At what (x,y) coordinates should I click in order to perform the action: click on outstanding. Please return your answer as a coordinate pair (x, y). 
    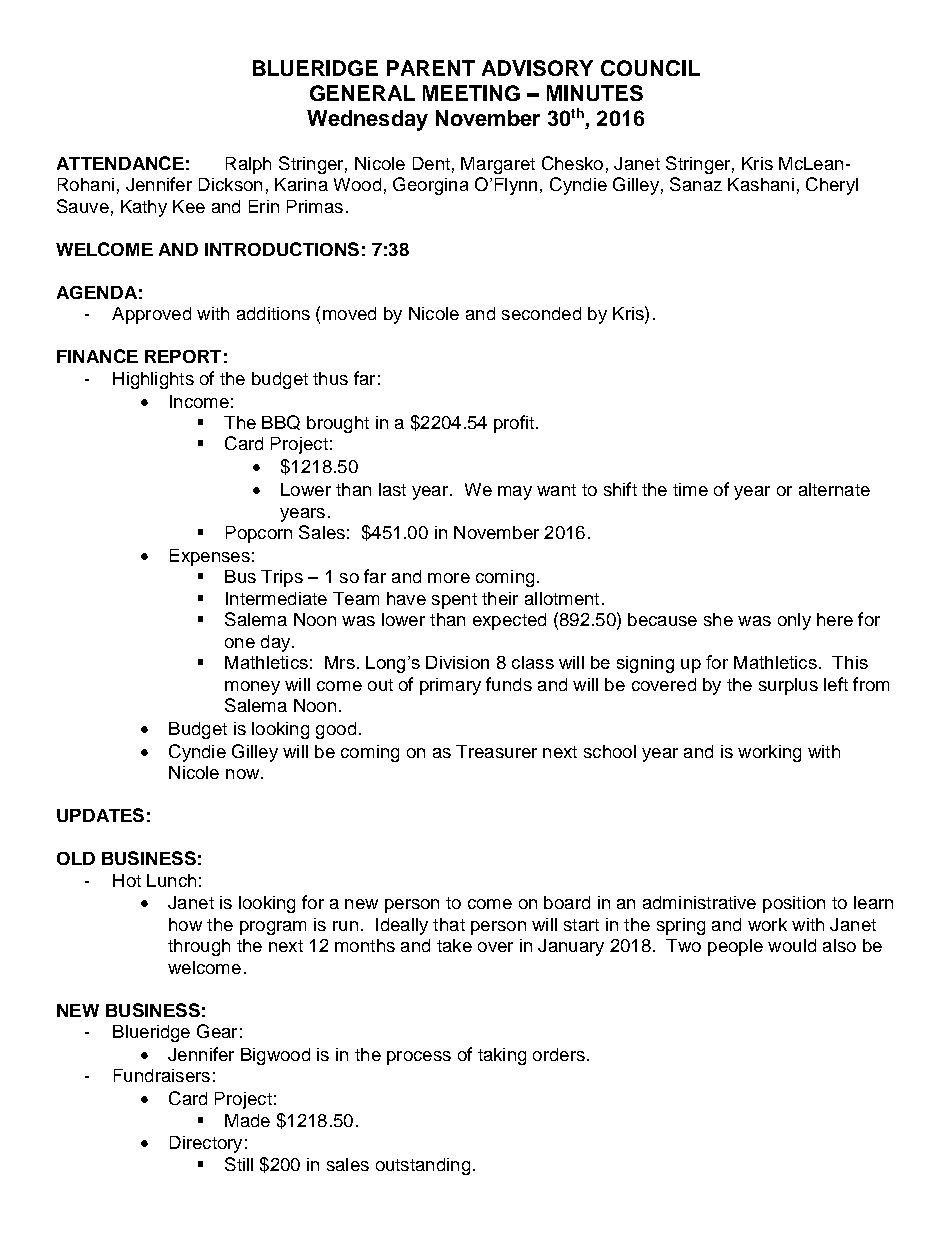
    Looking at the image, I should click on (423, 1166).
